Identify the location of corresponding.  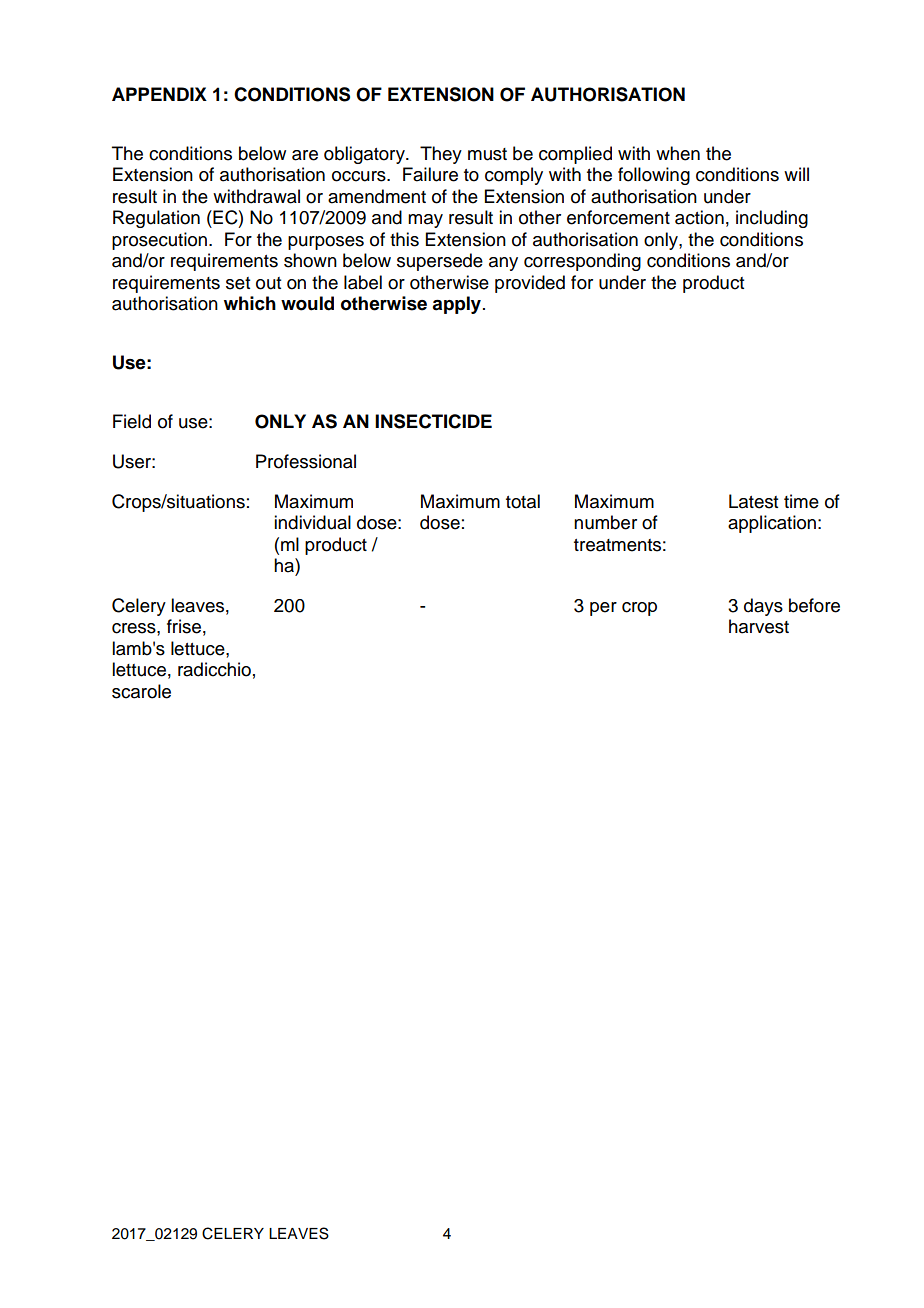
(582, 262).
